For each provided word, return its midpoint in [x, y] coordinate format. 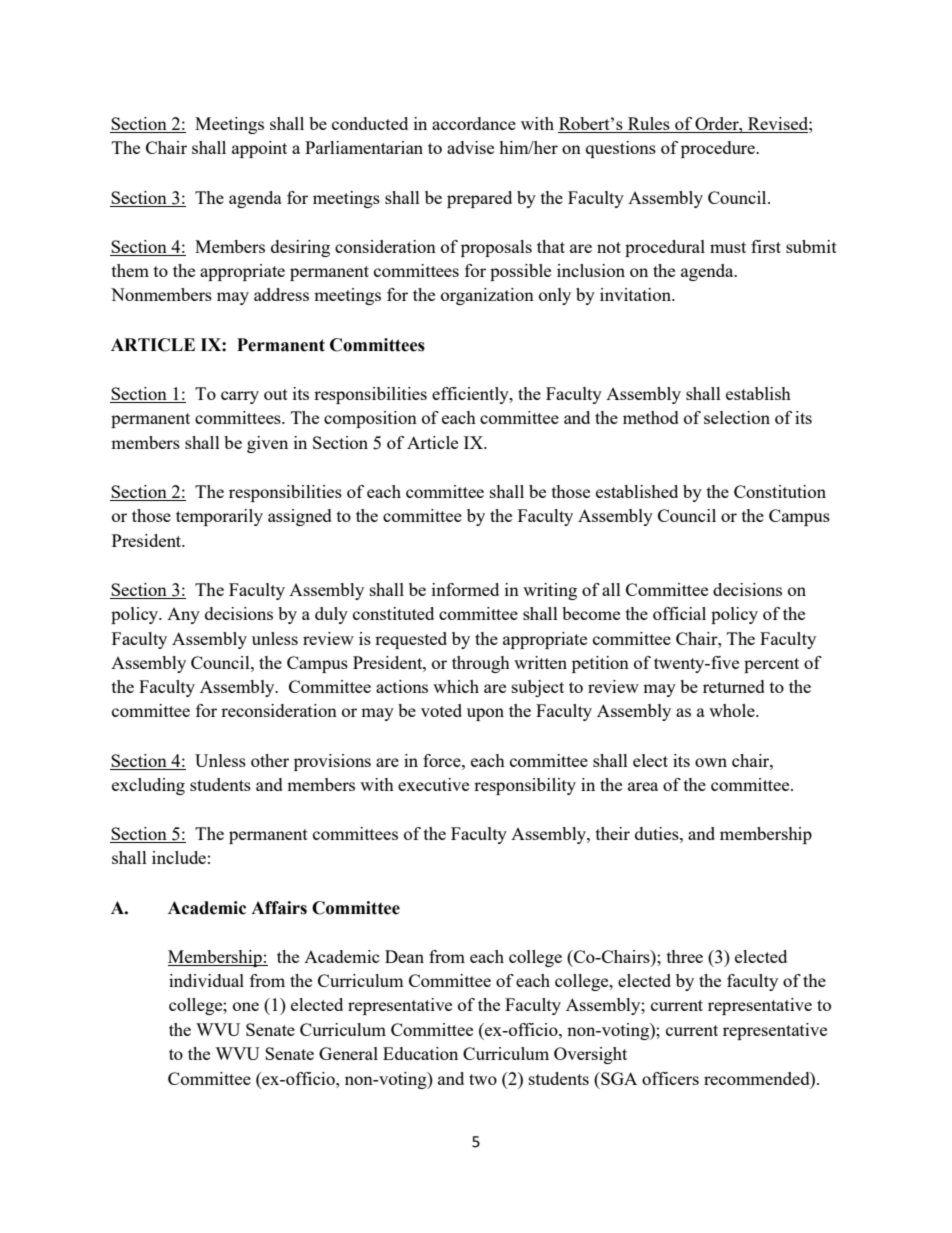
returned [734, 686]
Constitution [780, 491]
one [246, 1006]
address [281, 294]
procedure [719, 149]
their [613, 833]
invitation [637, 294]
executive [433, 784]
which [456, 686]
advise [470, 147]
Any [183, 616]
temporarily [219, 517]
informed [465, 589]
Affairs [279, 908]
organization [487, 296]
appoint [259, 149]
